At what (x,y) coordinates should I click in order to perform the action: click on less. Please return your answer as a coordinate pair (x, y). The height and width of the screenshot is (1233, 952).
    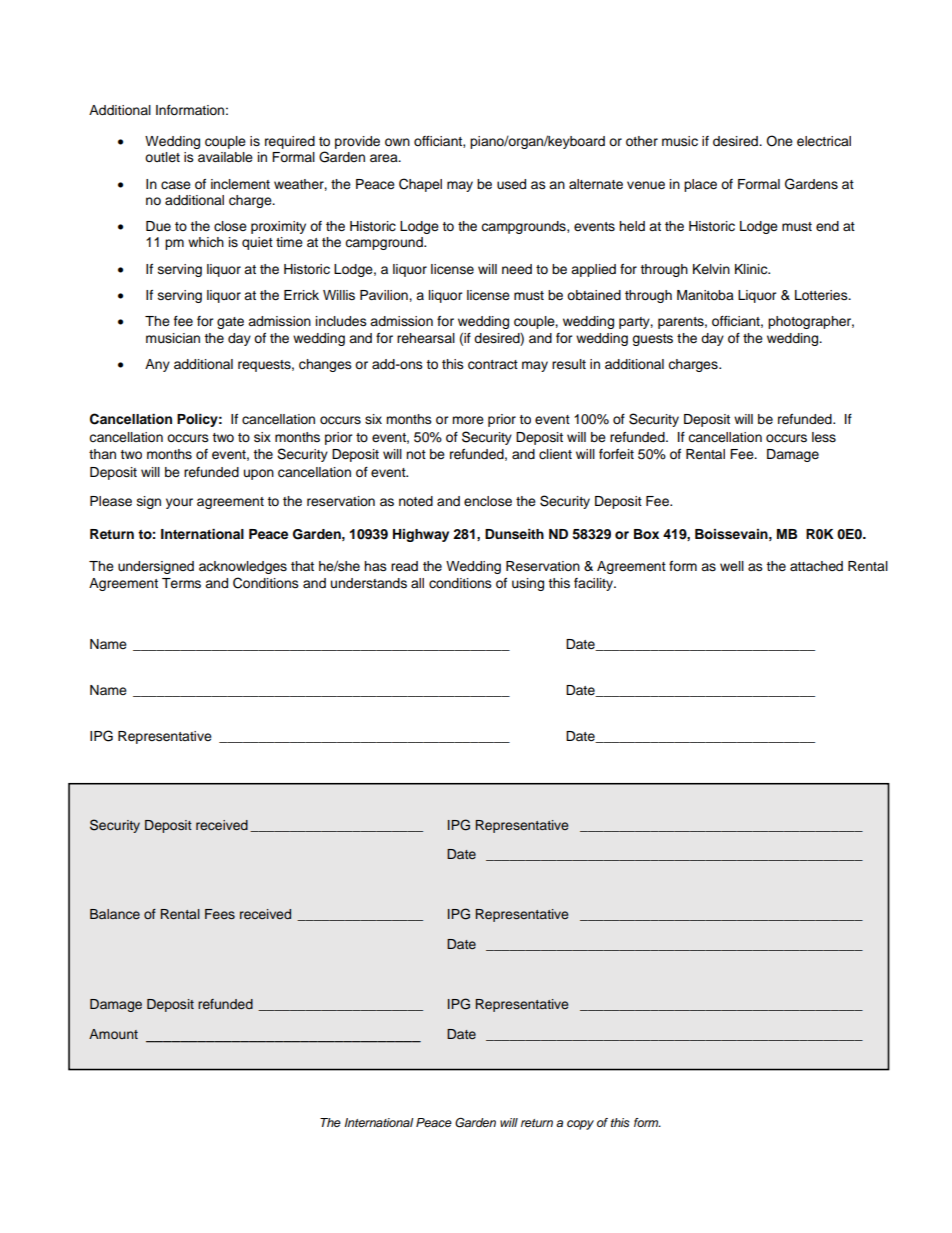
    Looking at the image, I should click on (824, 437).
